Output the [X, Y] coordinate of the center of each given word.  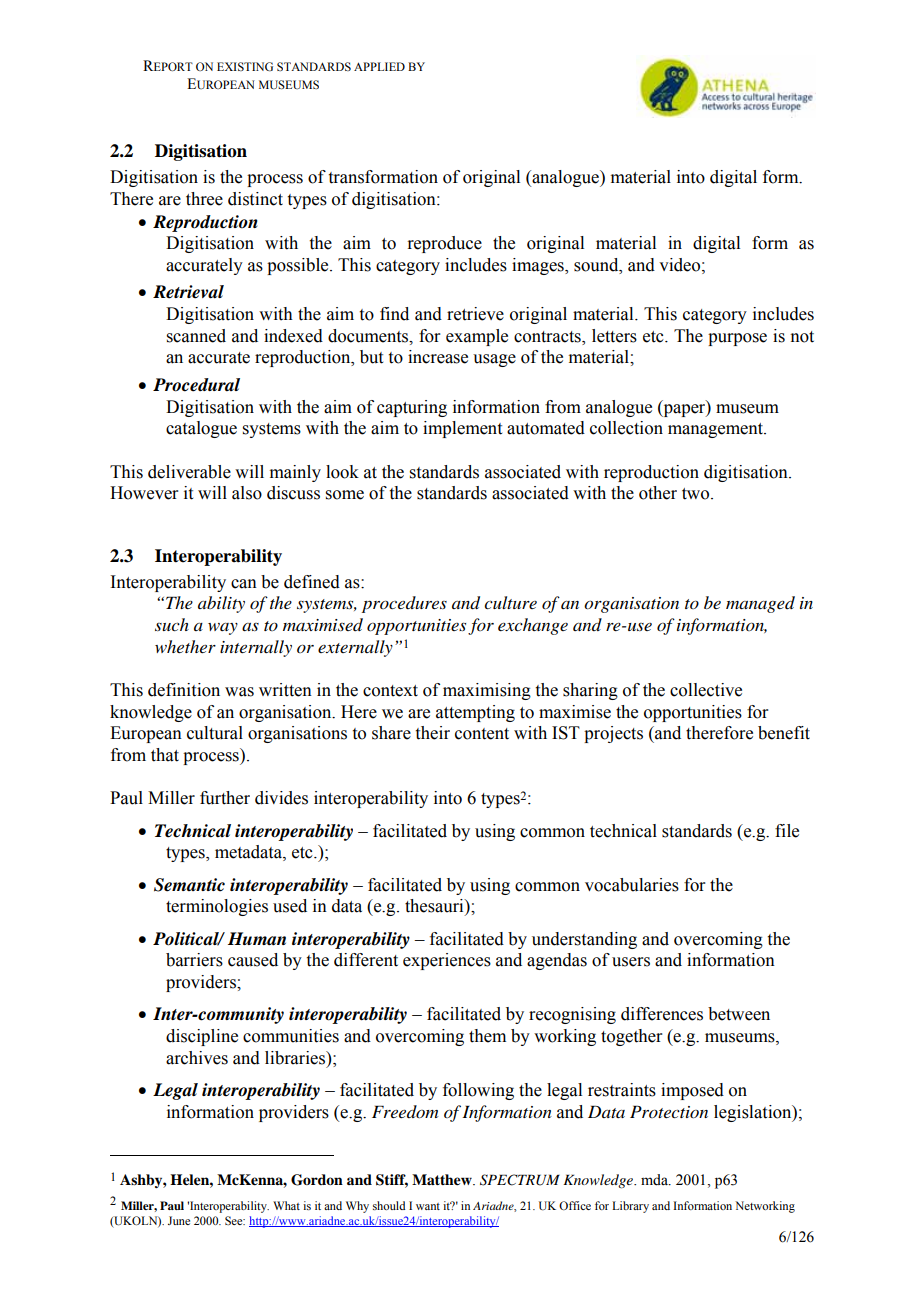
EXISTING [245, 66]
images [539, 266]
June [179, 1220]
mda [655, 1180]
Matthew [443, 1180]
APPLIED [379, 66]
